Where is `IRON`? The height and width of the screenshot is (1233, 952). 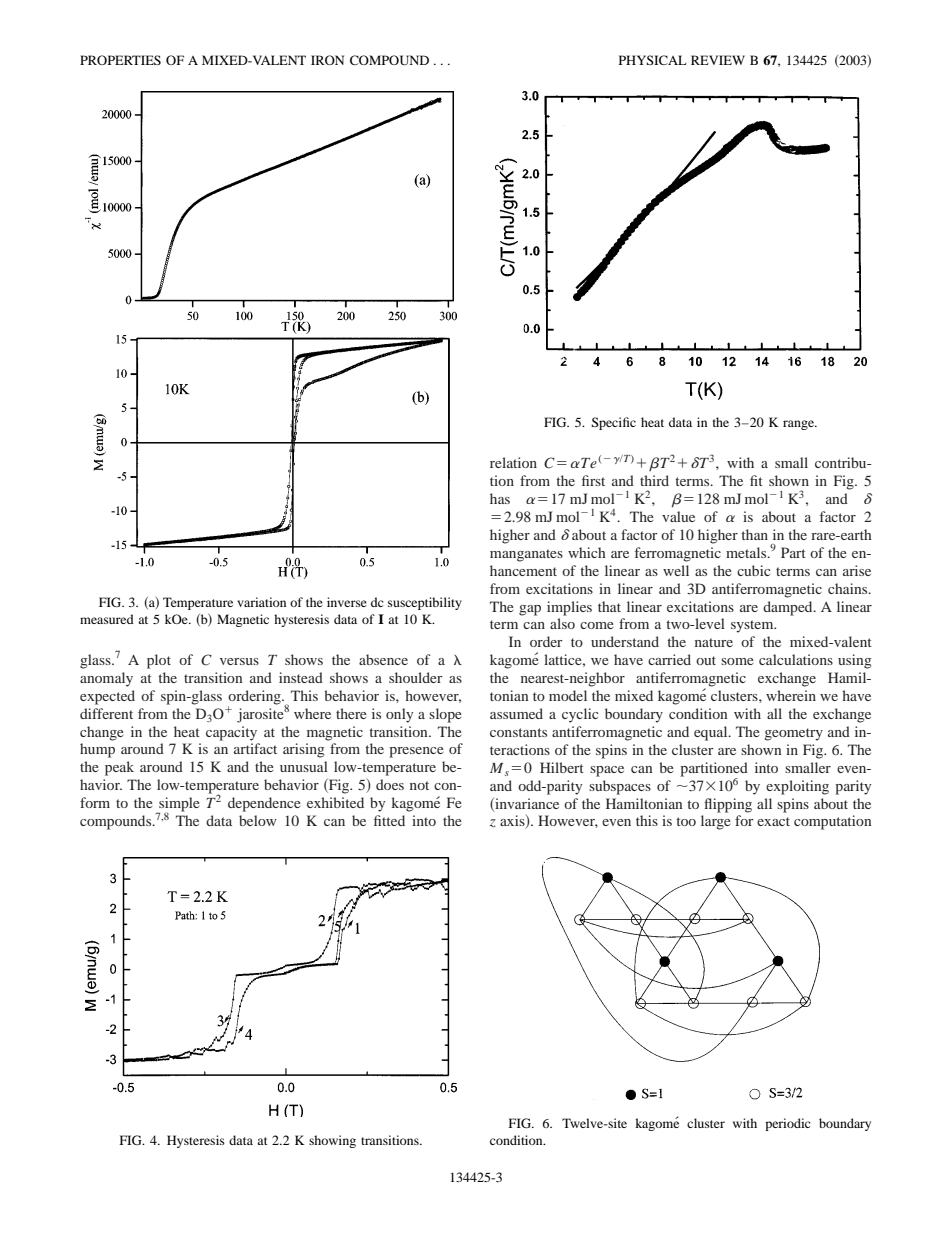
IRON is located at coordinates (327, 60).
